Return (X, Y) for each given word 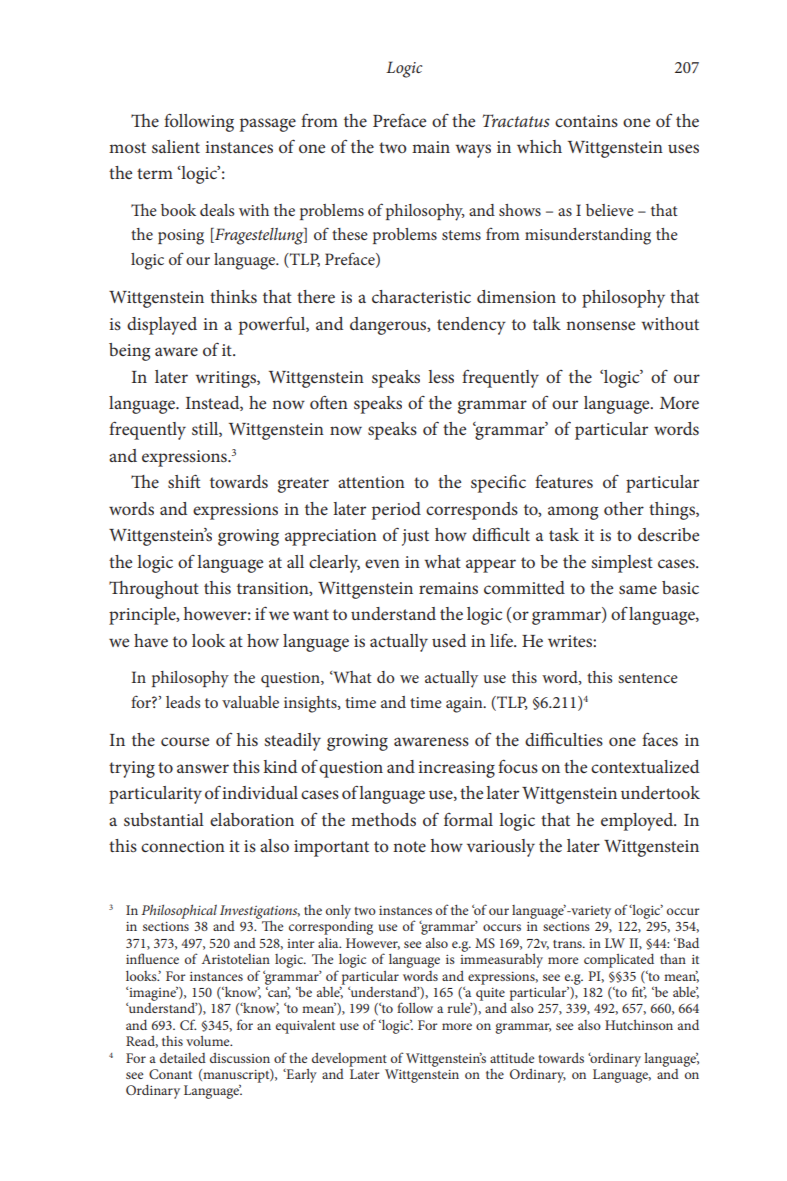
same (638, 589)
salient (176, 146)
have (151, 640)
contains (586, 121)
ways (473, 151)
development (349, 1060)
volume (209, 1041)
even (382, 563)
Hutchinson (639, 1025)
